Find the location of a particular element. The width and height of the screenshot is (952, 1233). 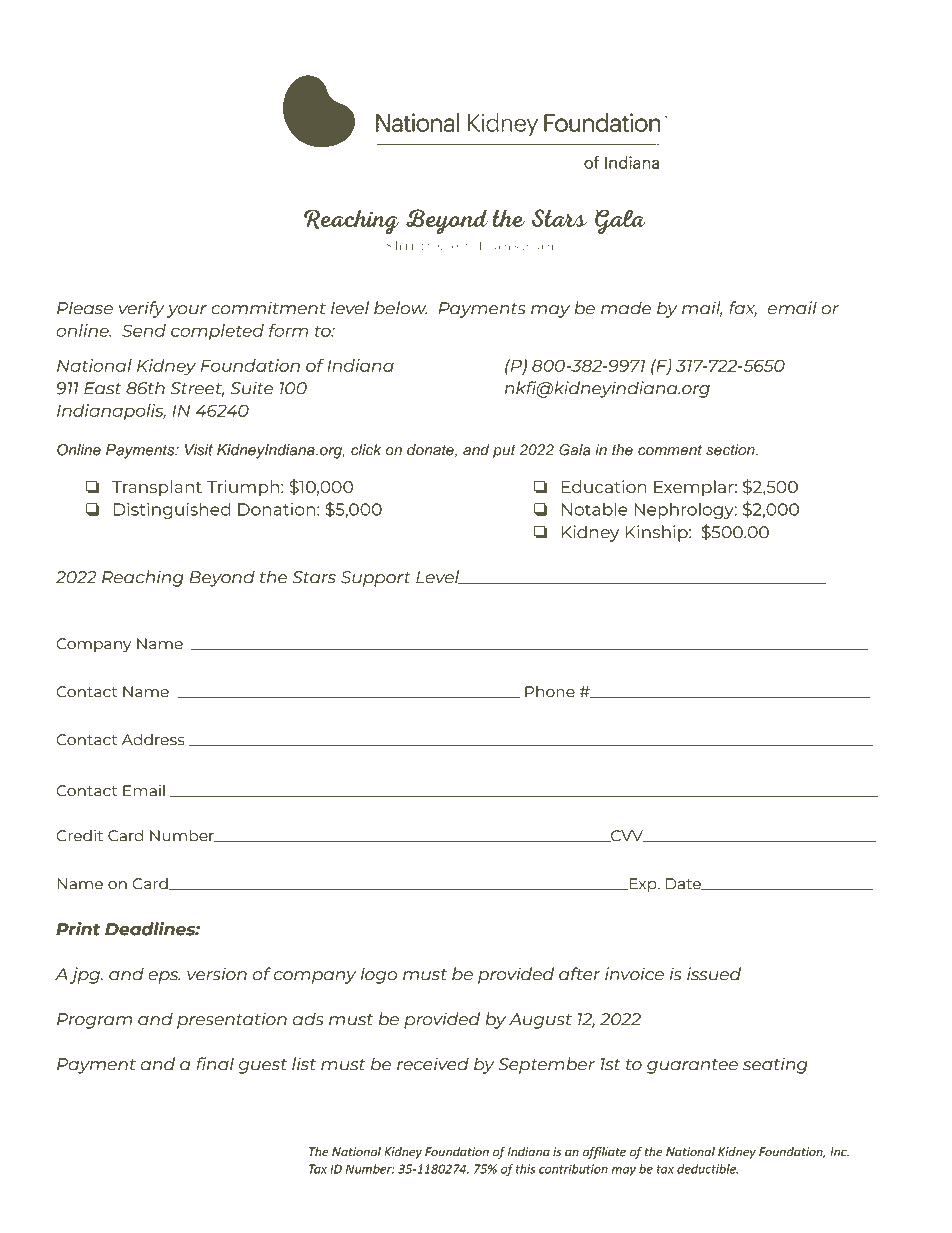

below is located at coordinates (400, 308).
